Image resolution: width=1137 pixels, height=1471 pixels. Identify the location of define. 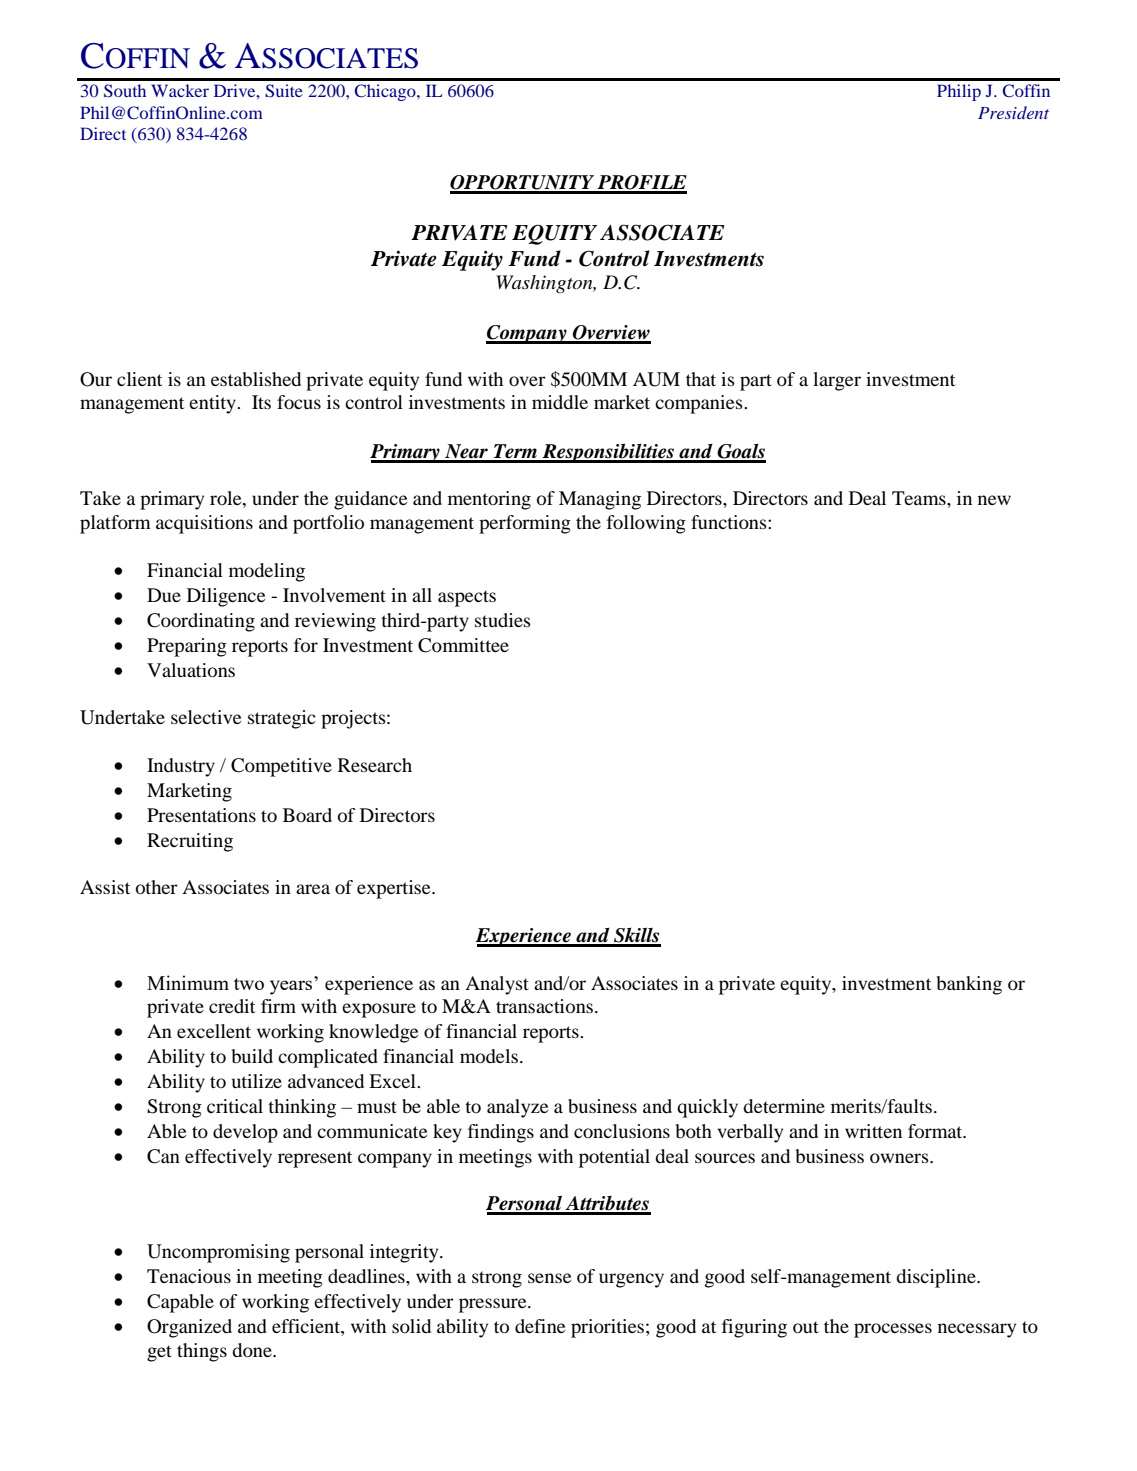
(540, 1326).
